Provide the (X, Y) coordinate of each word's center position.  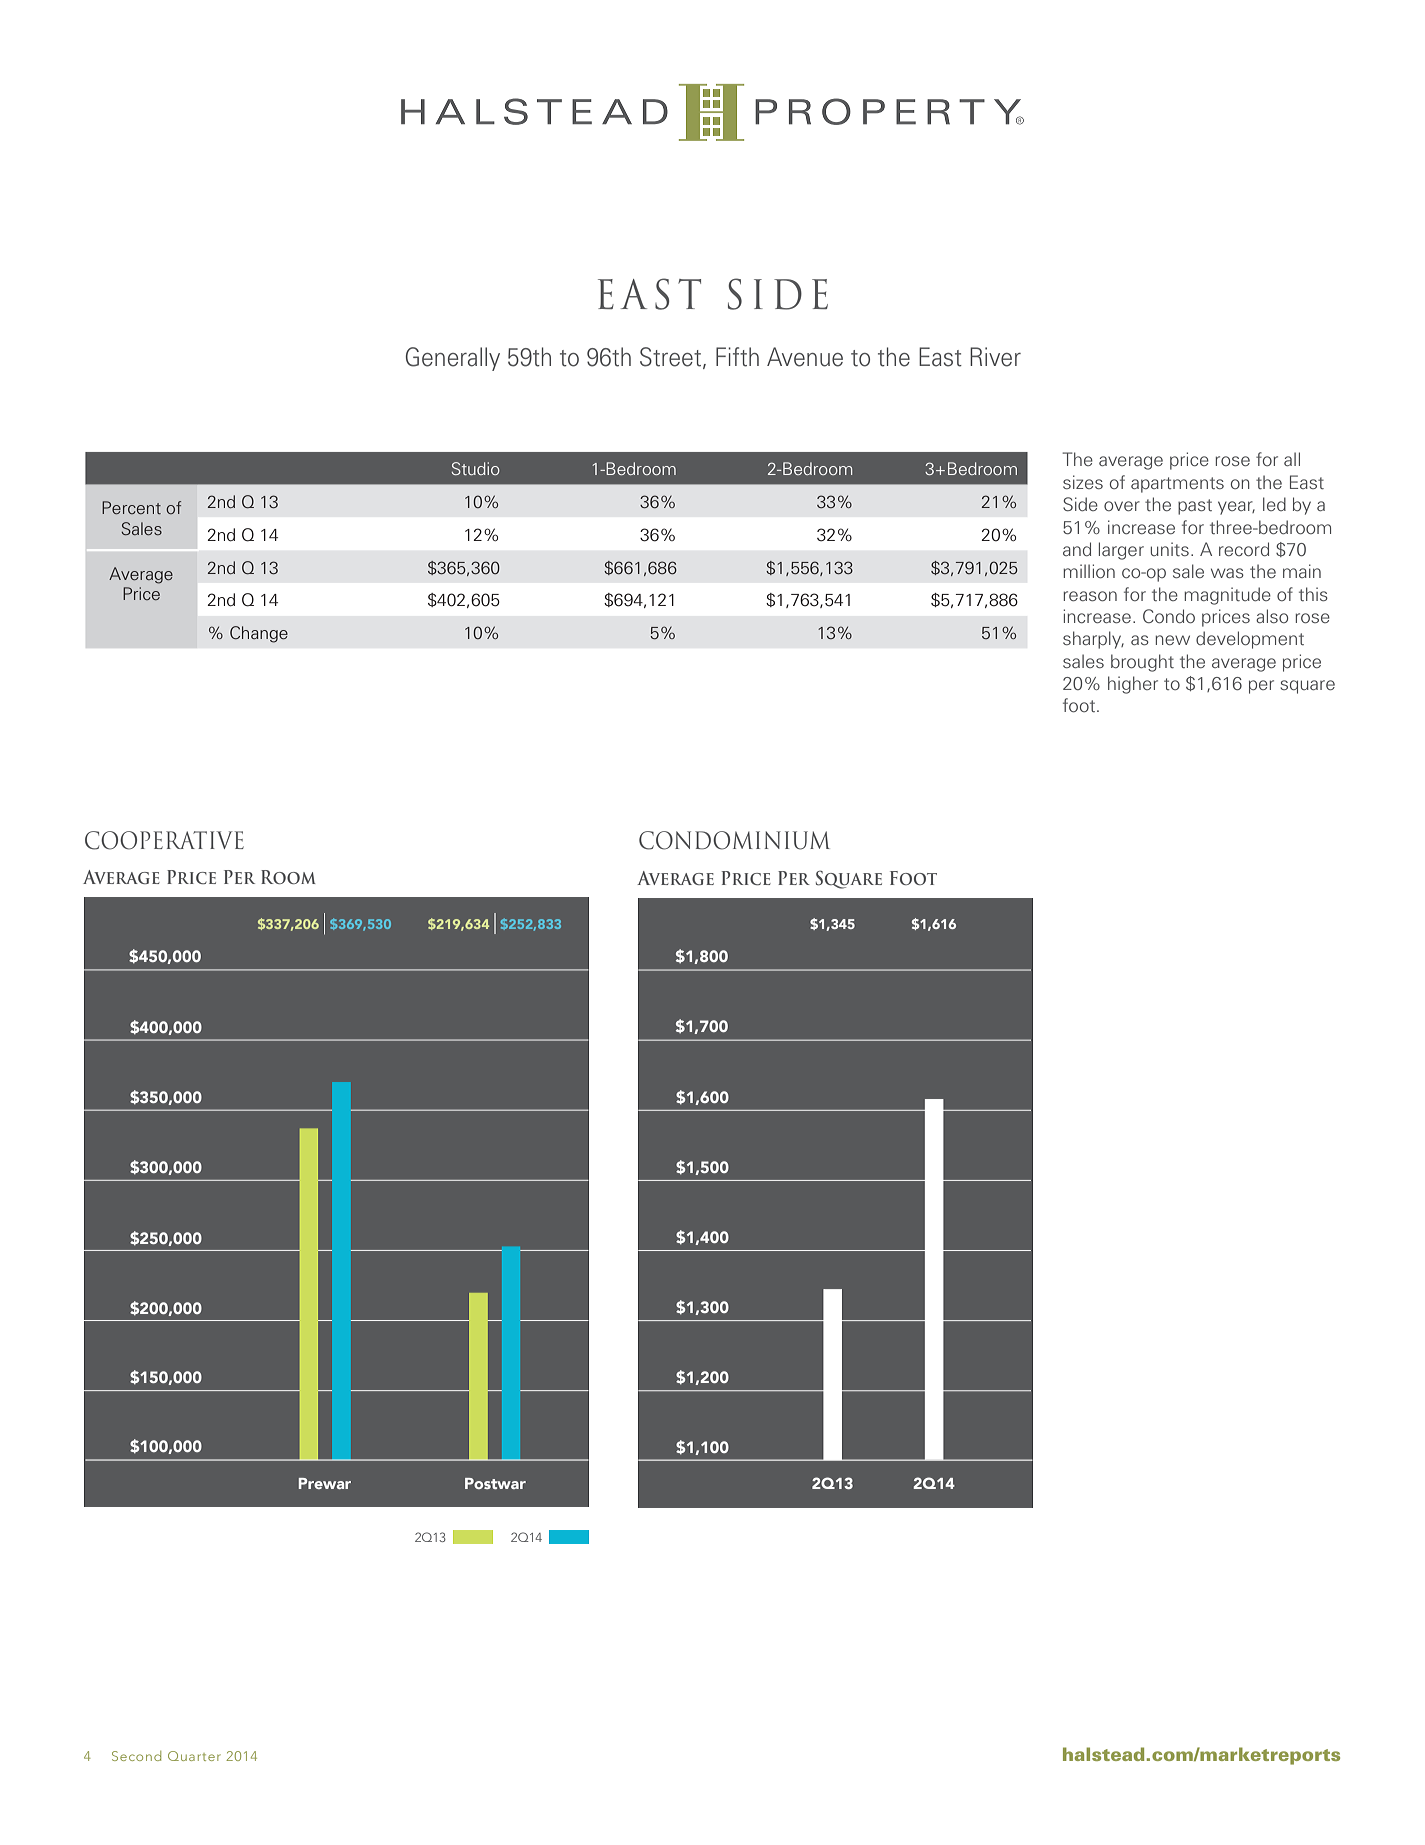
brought (1142, 663)
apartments (1177, 485)
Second (136, 1756)
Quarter (194, 1756)
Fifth (737, 357)
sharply (1093, 640)
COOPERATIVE (164, 840)
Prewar (325, 1483)
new (1172, 640)
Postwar (495, 1483)
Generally (453, 359)
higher (1133, 685)
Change (259, 634)
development (1250, 640)
